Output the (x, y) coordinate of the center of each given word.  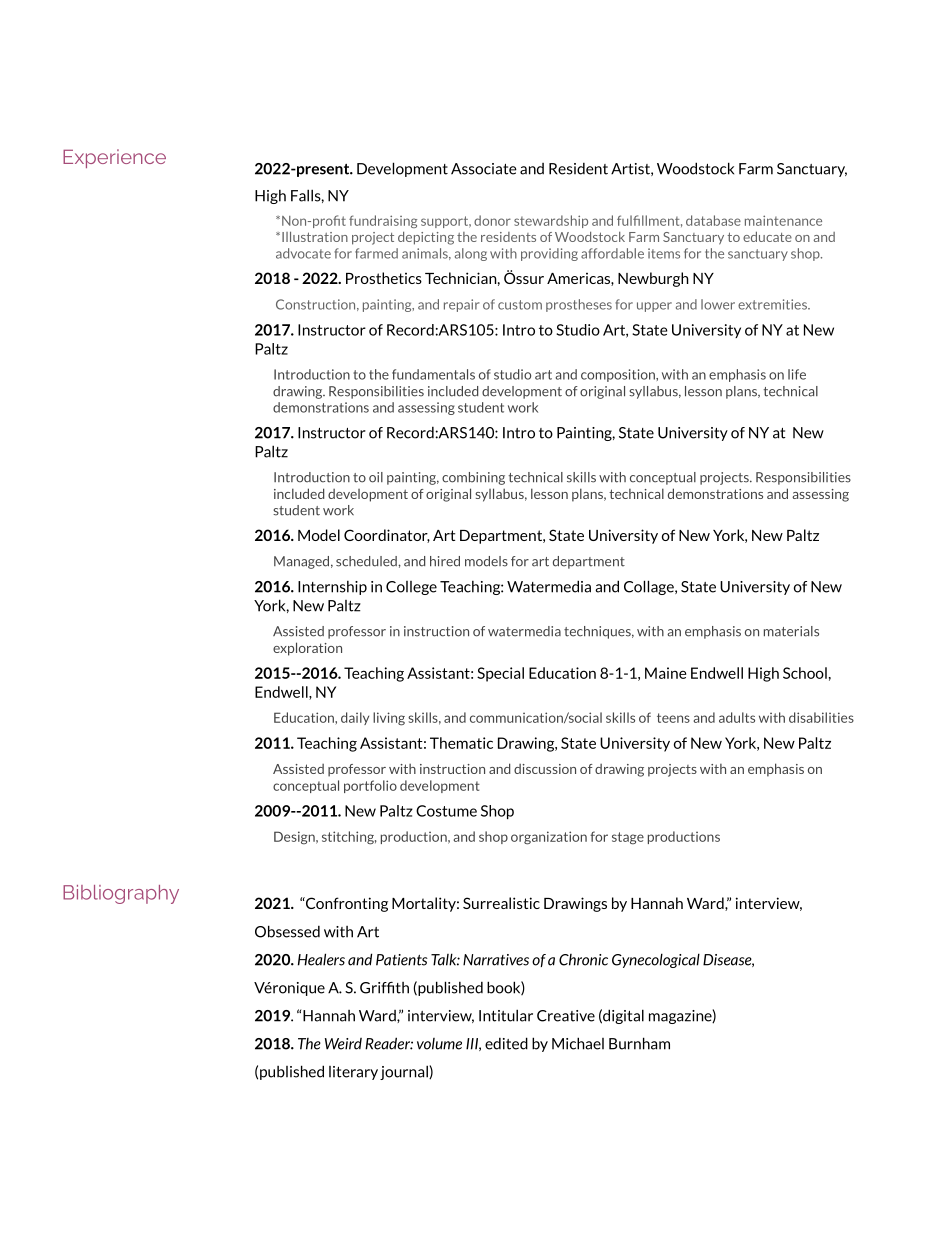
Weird (343, 1044)
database (713, 220)
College (411, 588)
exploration (307, 649)
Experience (114, 158)
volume (439, 1044)
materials (791, 631)
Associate (484, 169)
